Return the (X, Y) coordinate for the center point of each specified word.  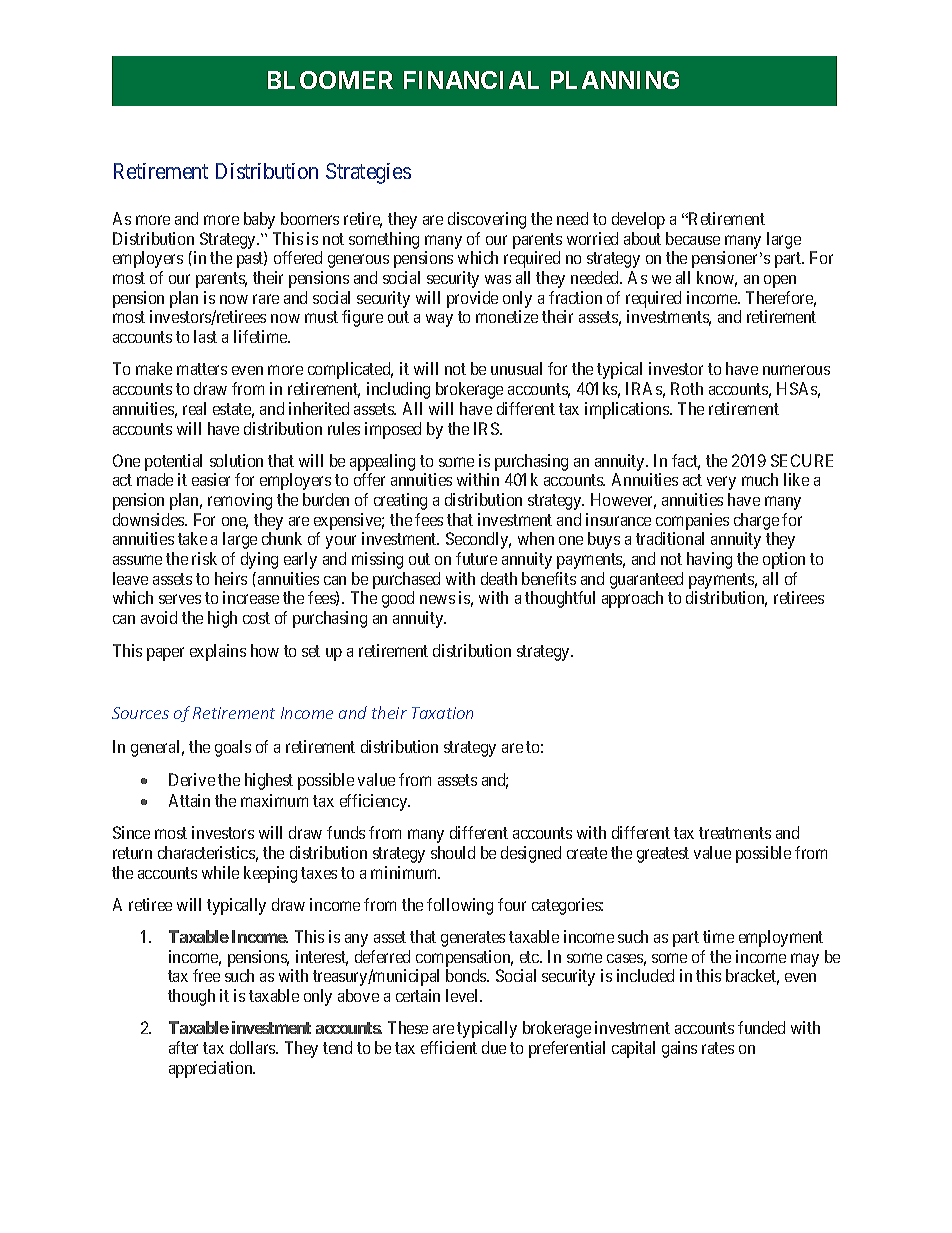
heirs (231, 578)
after (183, 1047)
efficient (449, 1047)
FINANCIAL (471, 80)
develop (638, 220)
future (476, 558)
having (709, 560)
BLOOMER (330, 80)
